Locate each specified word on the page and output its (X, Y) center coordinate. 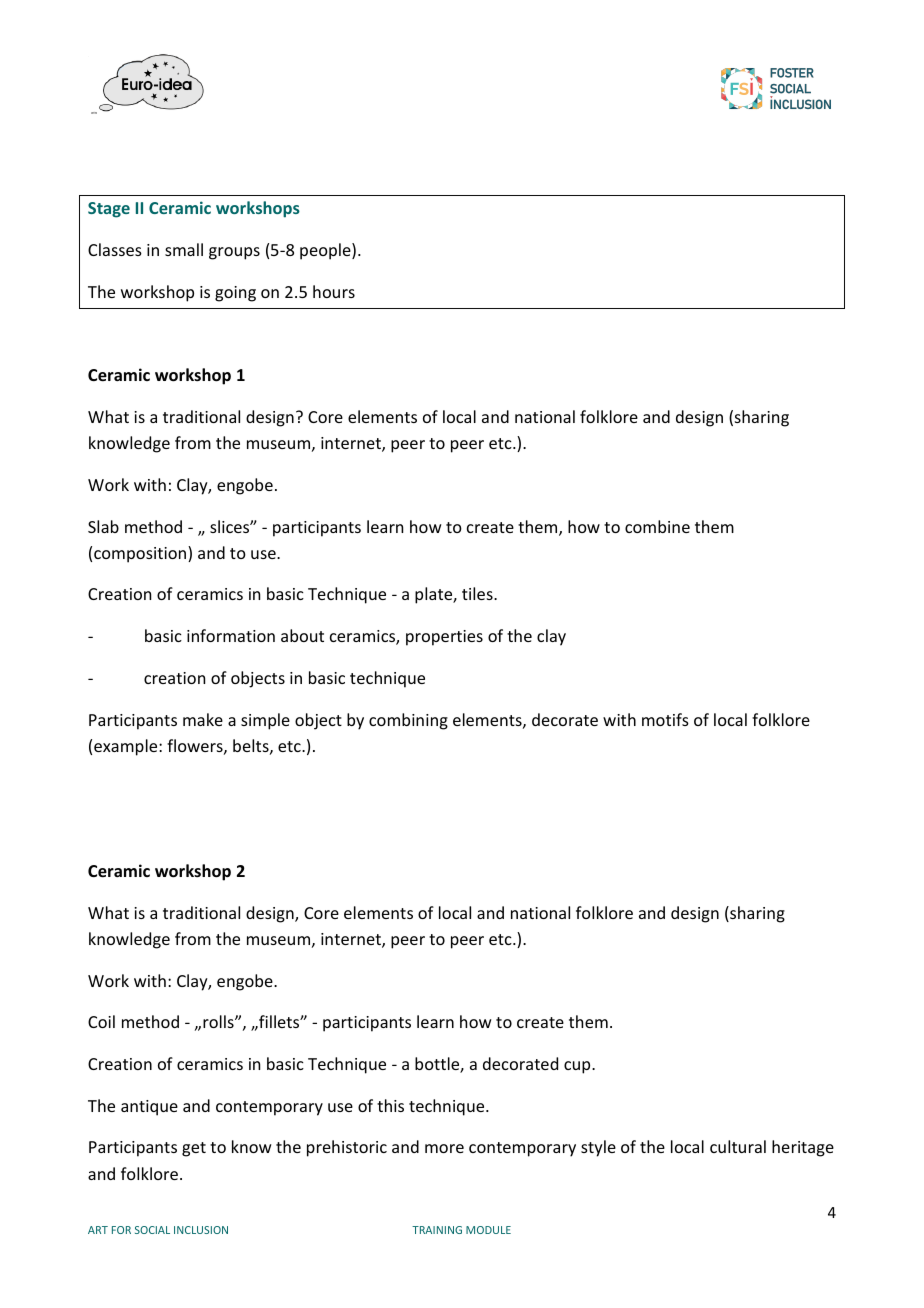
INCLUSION (201, 1230)
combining (408, 721)
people (326, 251)
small (184, 249)
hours (334, 291)
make (203, 719)
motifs (665, 719)
